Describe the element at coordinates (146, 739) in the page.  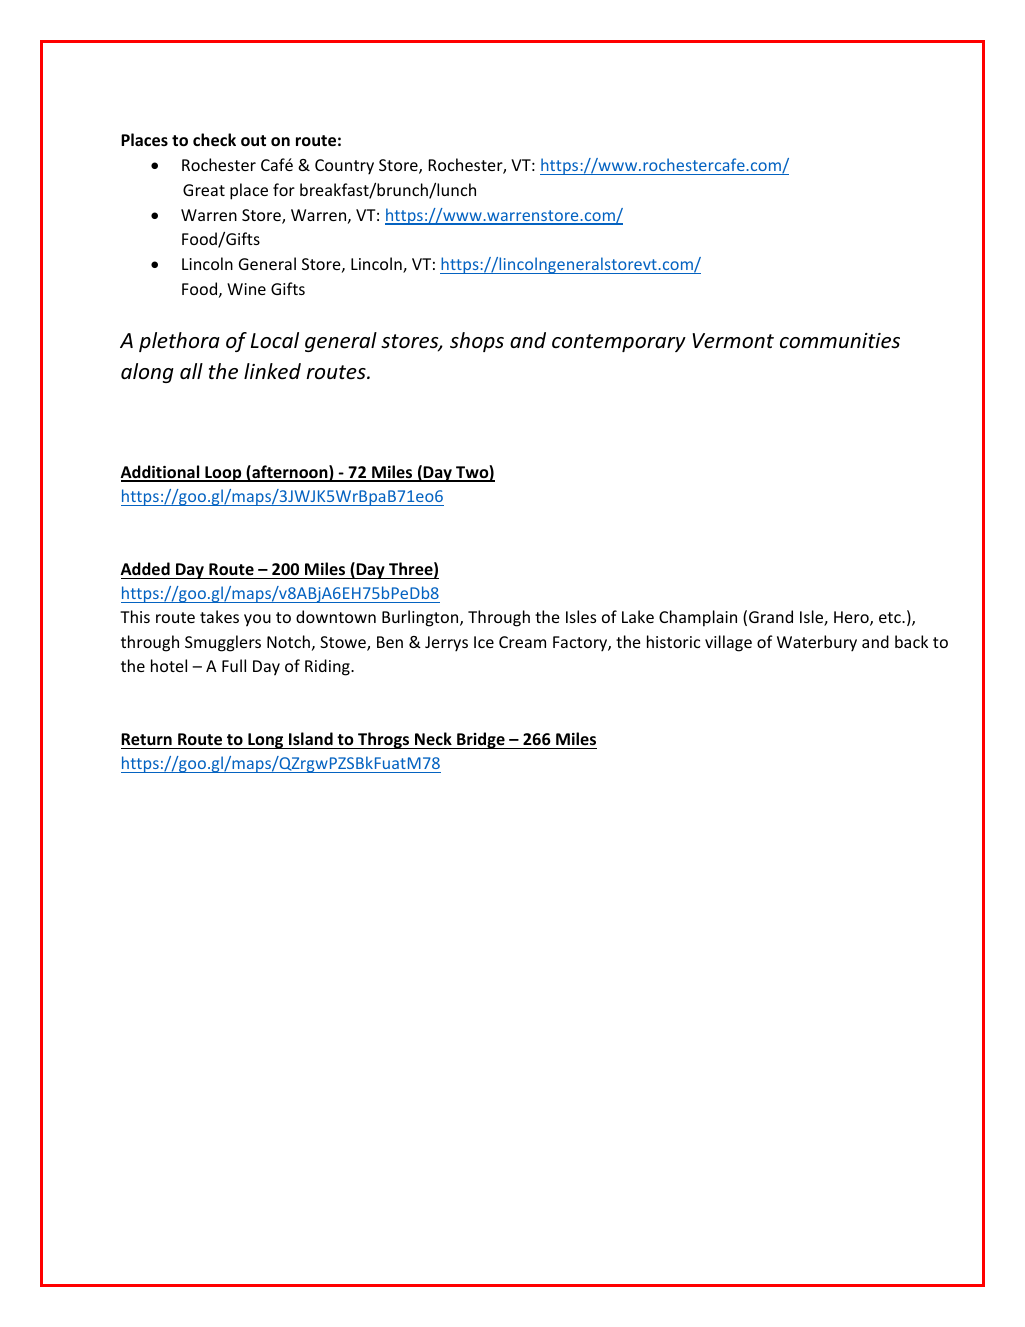
I see `Return` at that location.
